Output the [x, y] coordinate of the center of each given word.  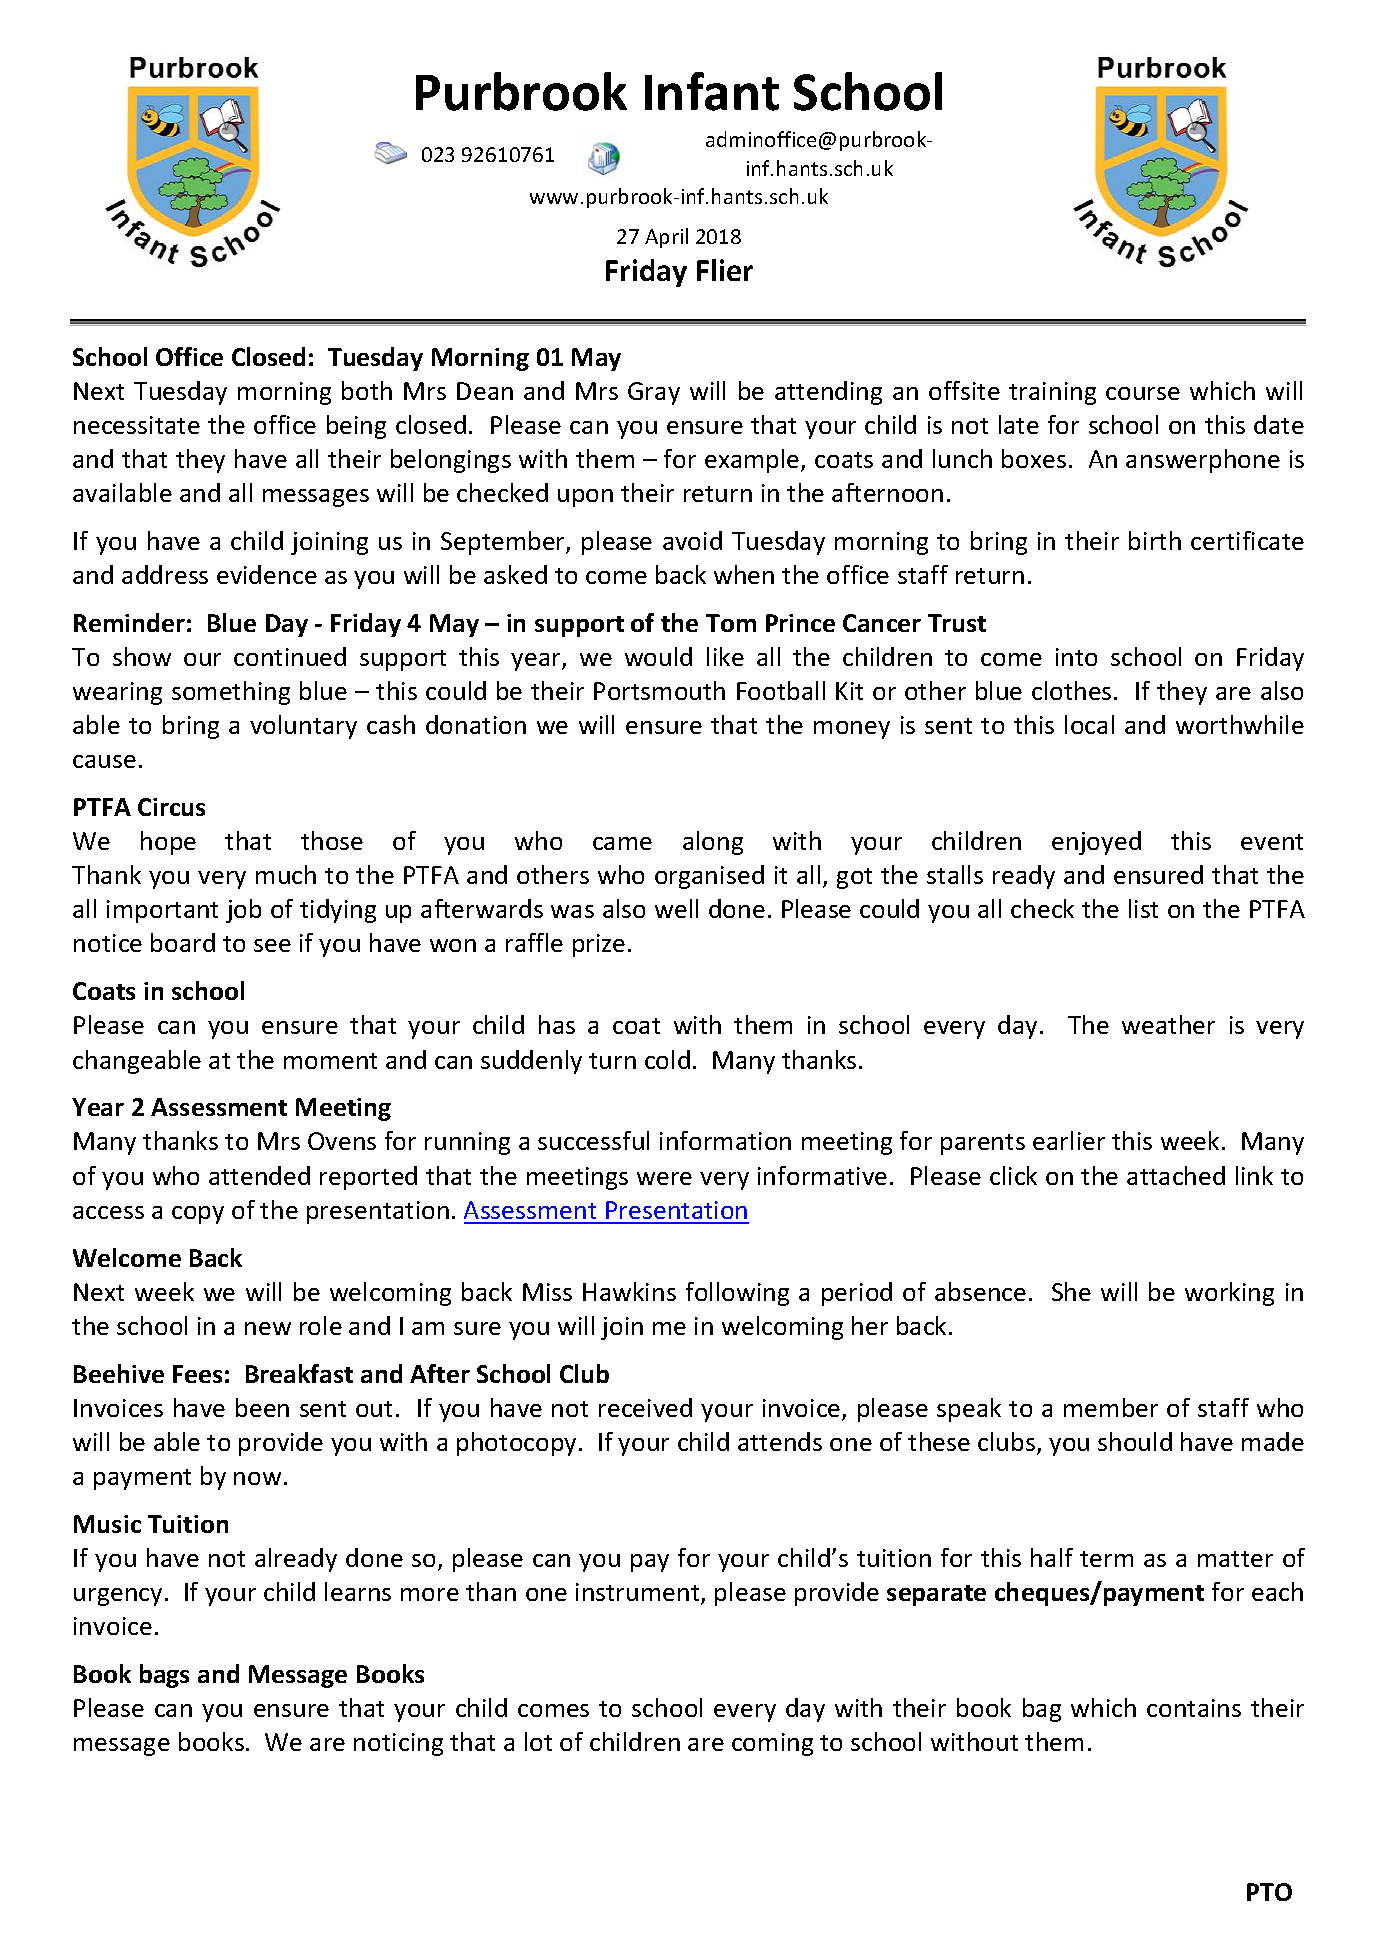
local [1089, 724]
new [268, 1328]
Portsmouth [659, 690]
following [737, 1294]
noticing [398, 1744]
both [367, 390]
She [1071, 1291]
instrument [639, 1593]
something [231, 693]
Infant [712, 91]
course [1143, 393]
